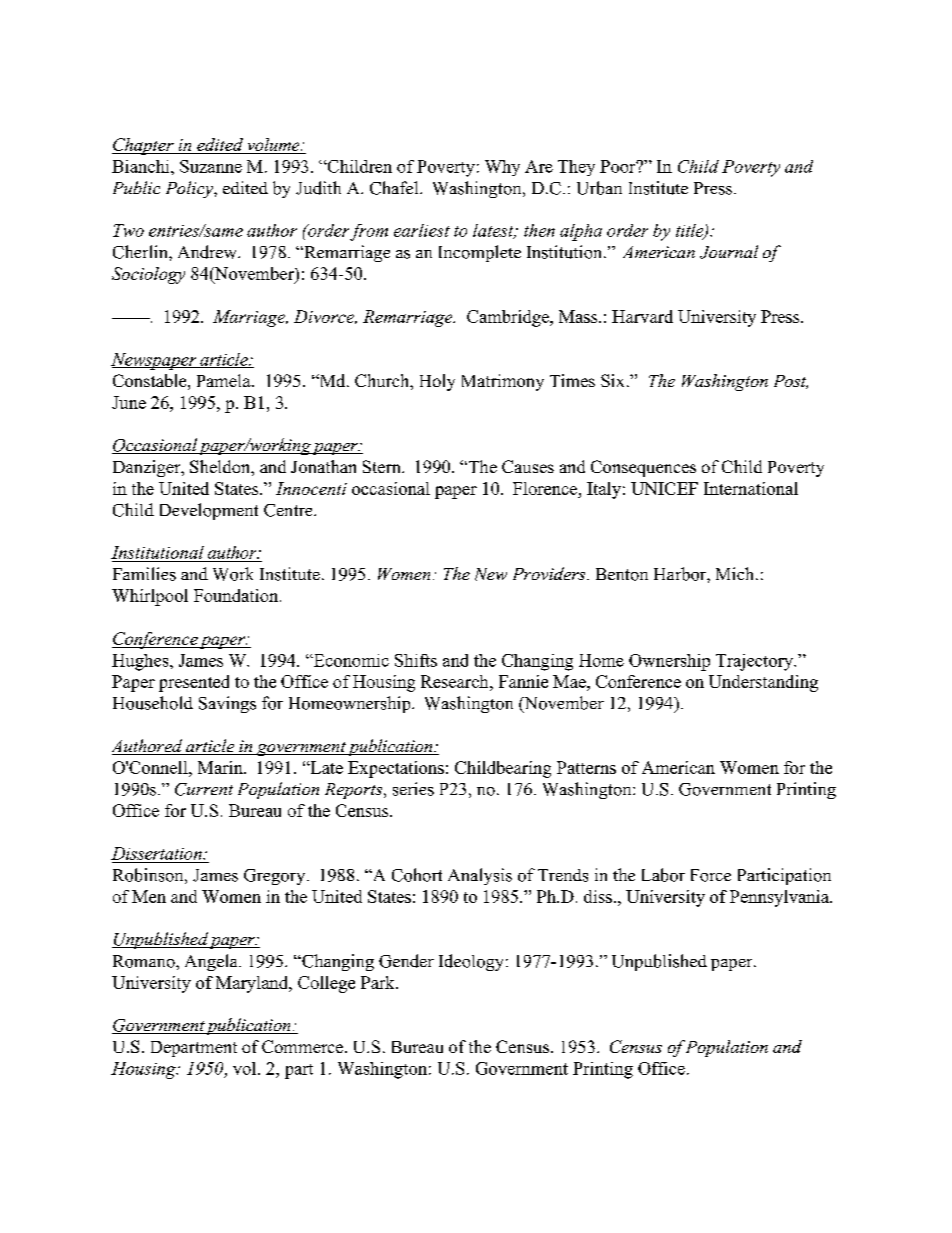 The image size is (952, 1233). I want to click on International, so click(751, 488).
